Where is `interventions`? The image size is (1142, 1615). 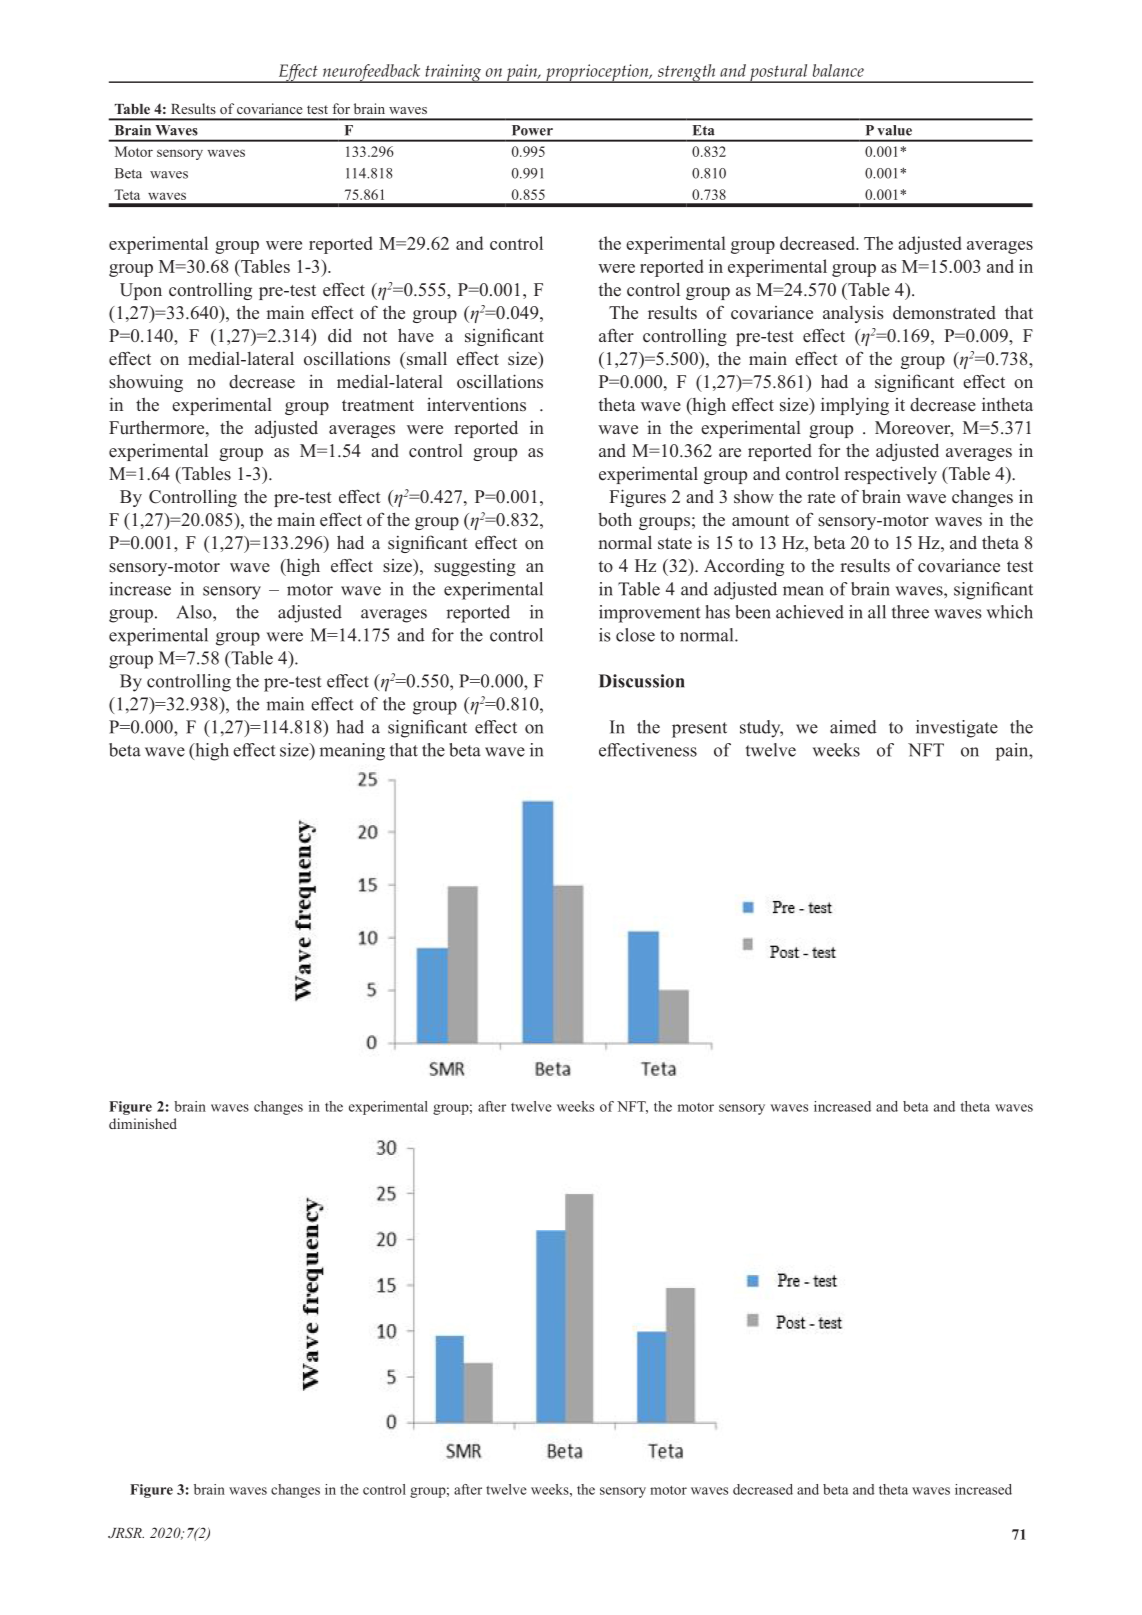
interventions is located at coordinates (476, 404).
